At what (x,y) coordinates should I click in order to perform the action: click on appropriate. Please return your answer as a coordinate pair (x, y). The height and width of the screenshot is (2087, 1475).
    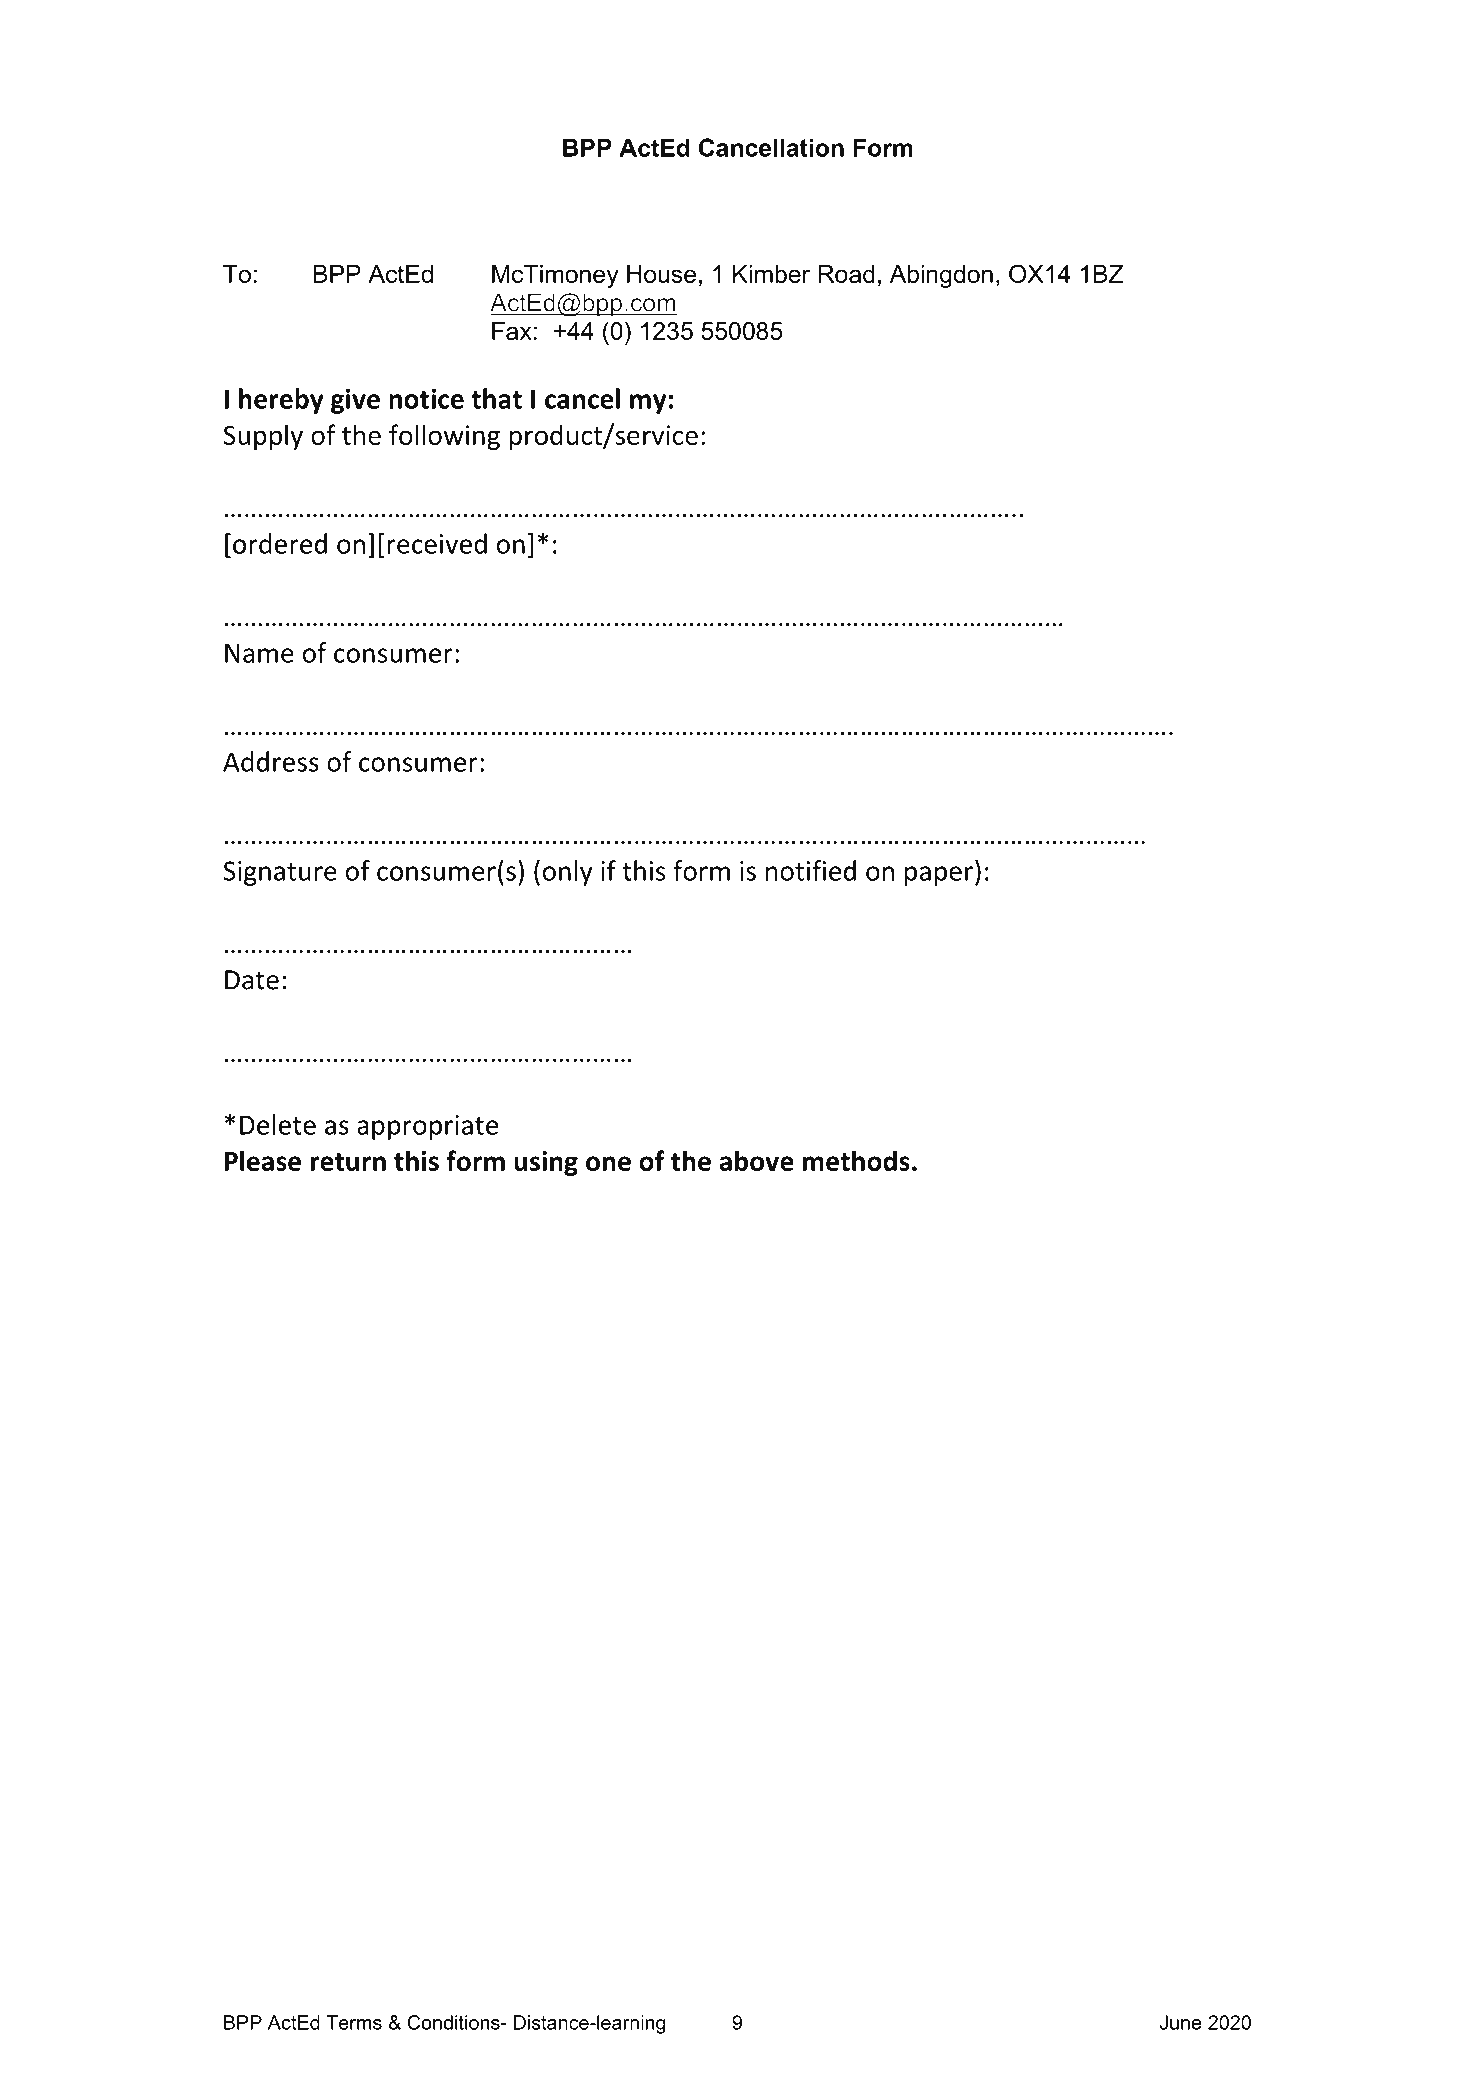
    Looking at the image, I should click on (427, 1127).
